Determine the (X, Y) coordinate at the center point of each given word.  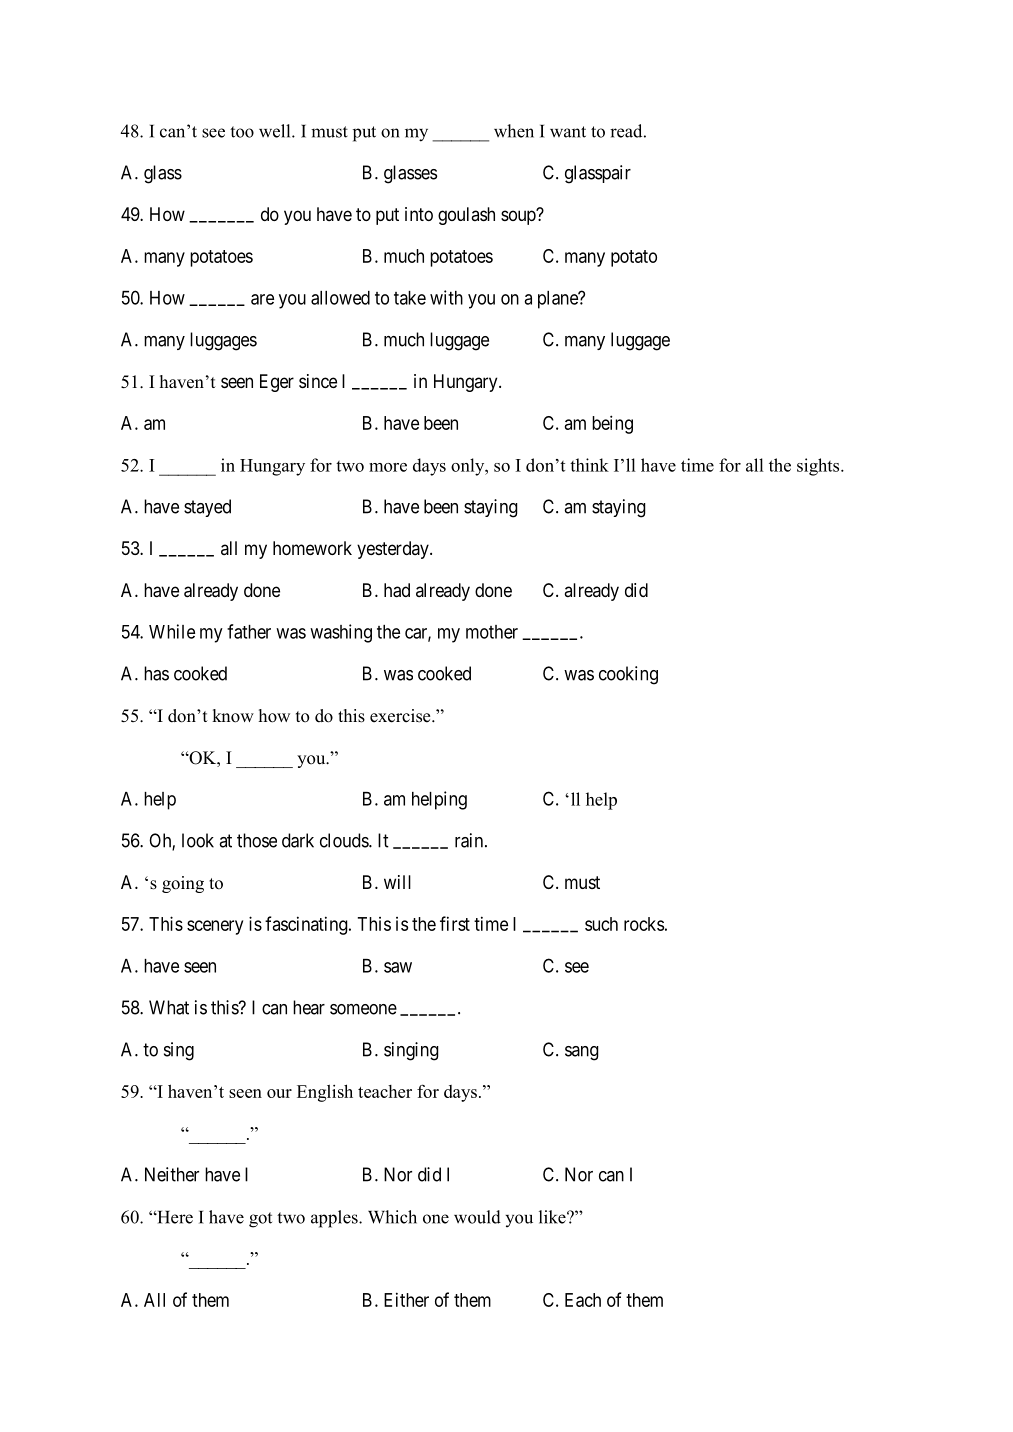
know (233, 716)
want (568, 132)
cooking (628, 675)
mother (492, 632)
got (260, 1220)
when (514, 131)
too (242, 132)
